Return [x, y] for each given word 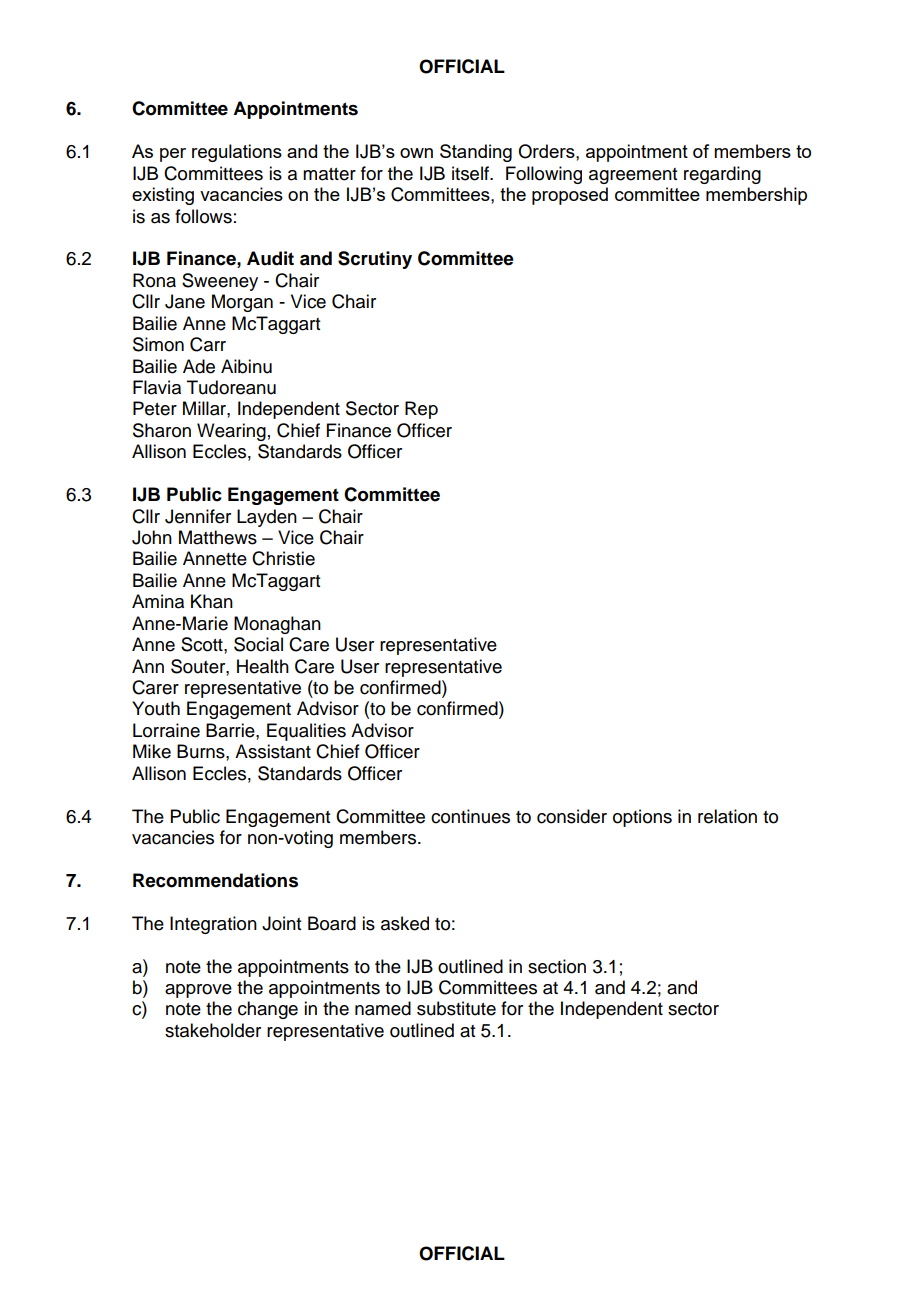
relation [727, 816]
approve [198, 991]
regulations [237, 153]
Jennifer [198, 516]
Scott [203, 644]
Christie [283, 558]
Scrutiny [375, 260]
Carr [208, 344]
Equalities [306, 732]
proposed [570, 196]
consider [572, 816]
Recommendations [215, 880]
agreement [633, 176]
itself [472, 173]
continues [470, 816]
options [642, 818]
